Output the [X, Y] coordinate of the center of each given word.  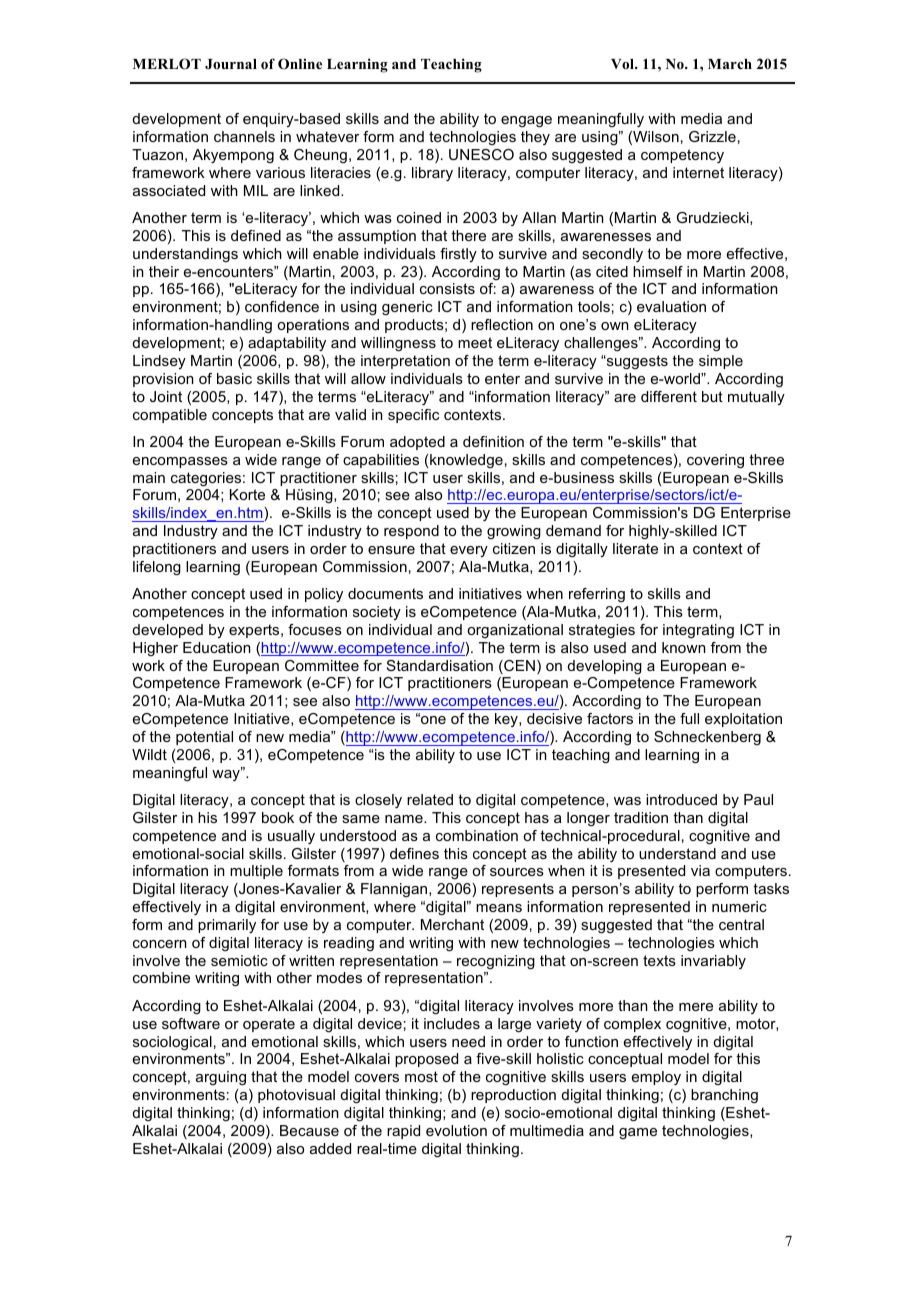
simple [721, 362]
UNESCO [481, 154]
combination [477, 835]
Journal [231, 64]
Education [217, 647]
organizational [515, 631]
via [700, 870]
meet [475, 342]
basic [234, 378]
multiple [256, 872]
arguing [221, 1078]
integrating [698, 631]
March [730, 64]
